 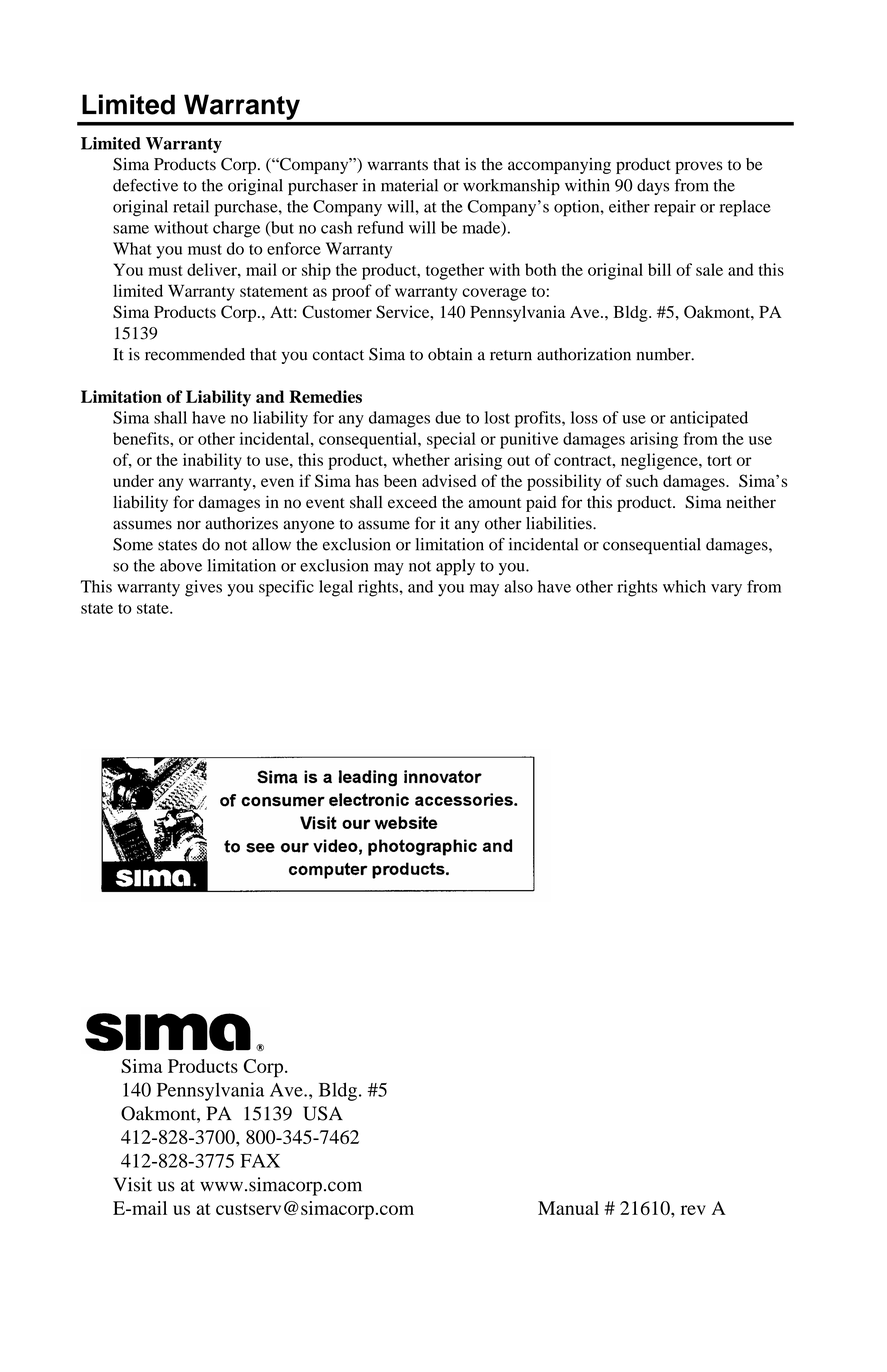 What do you see at coordinates (412, 502) in the screenshot?
I see `exceed` at bounding box center [412, 502].
